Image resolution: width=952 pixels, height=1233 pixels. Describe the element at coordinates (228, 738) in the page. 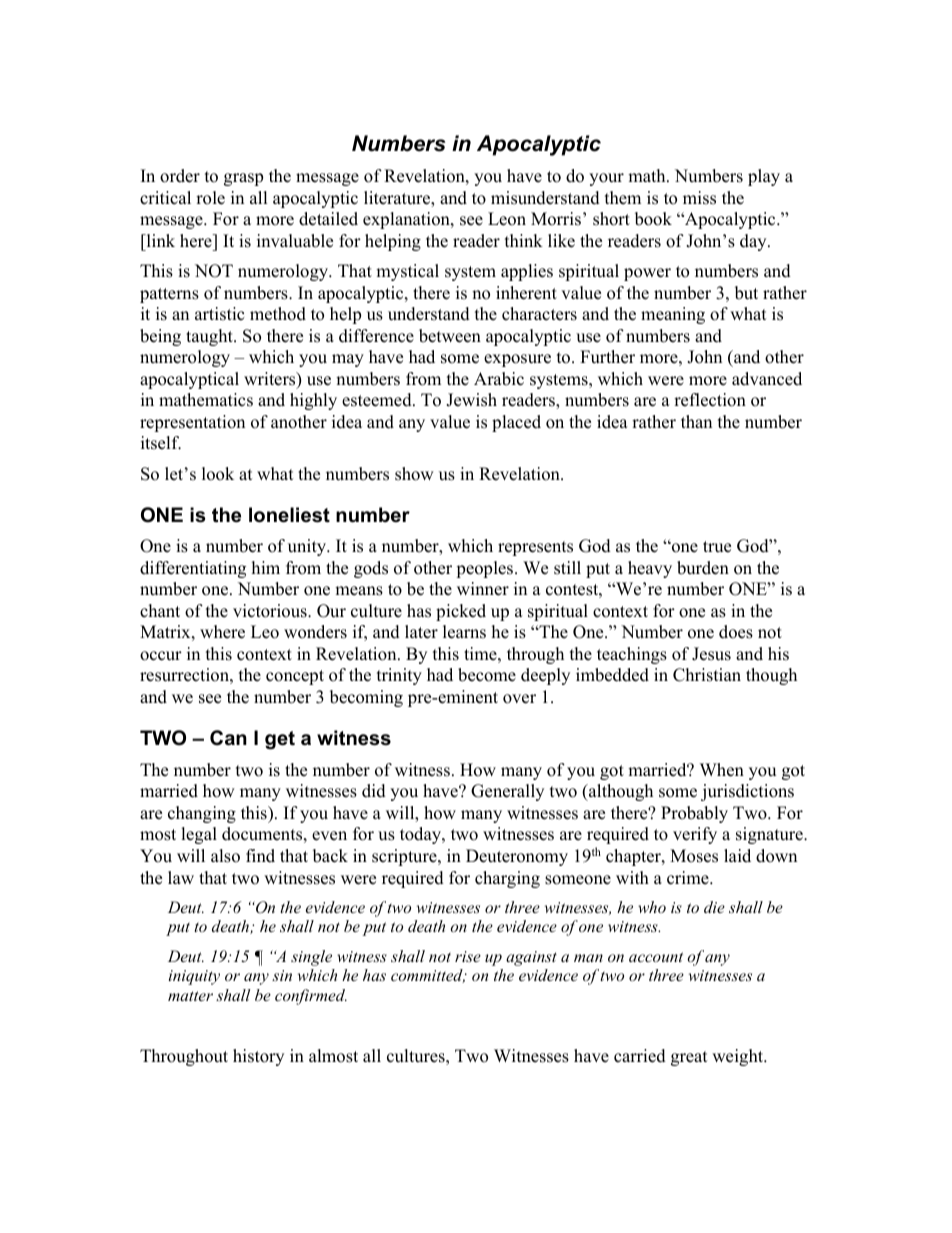

I see `Can` at that location.
